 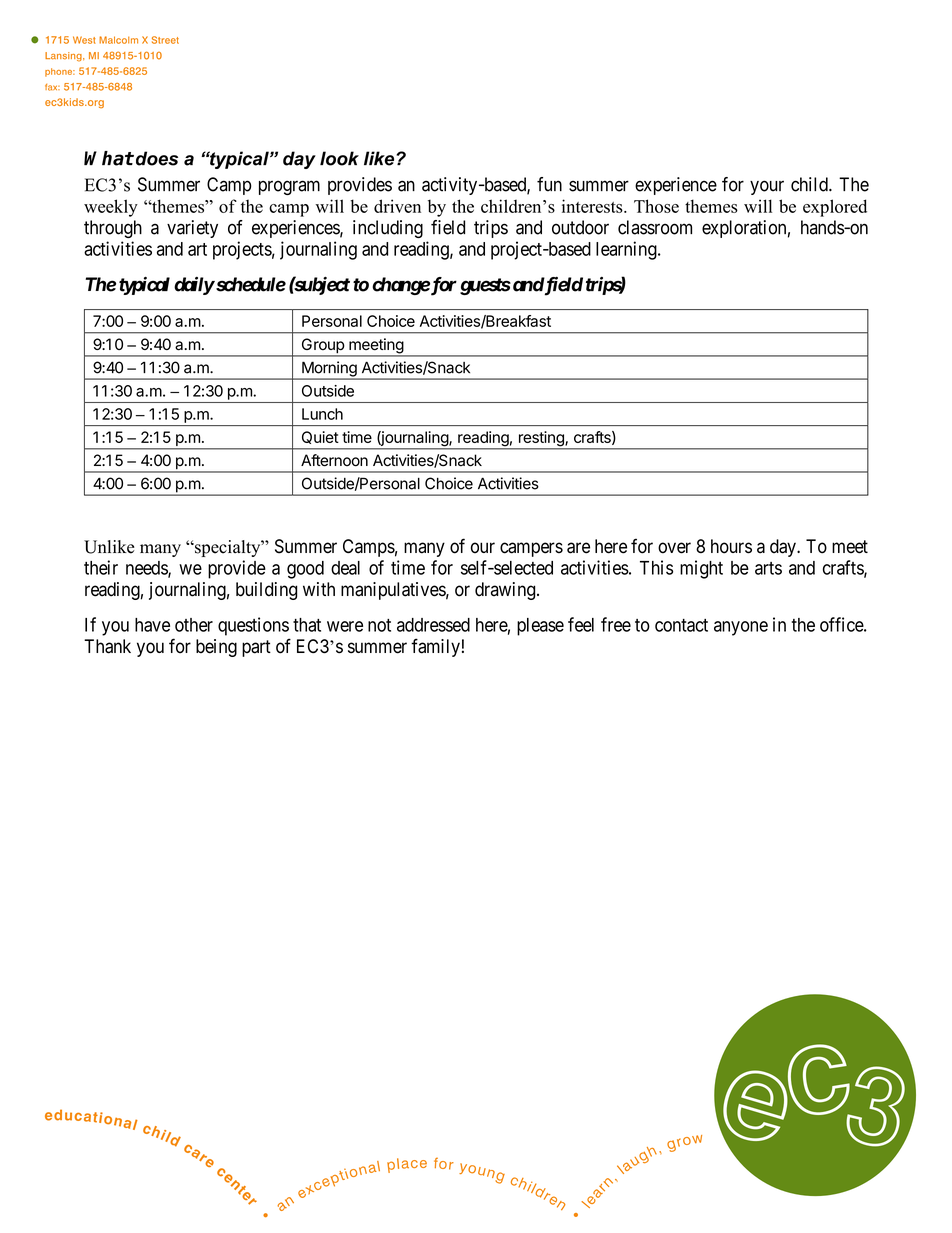 I want to click on hours, so click(x=731, y=546).
